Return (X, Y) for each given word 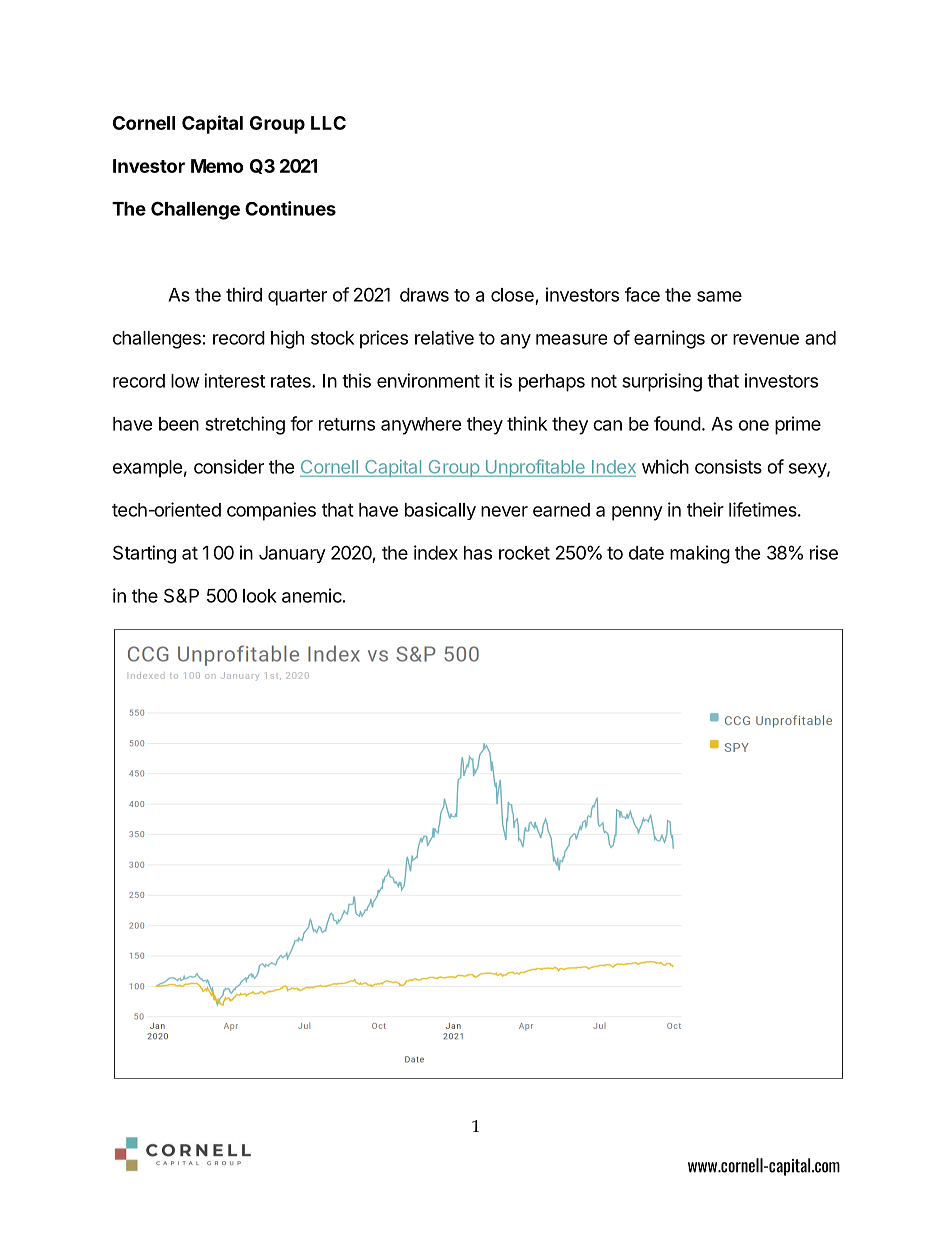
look (260, 596)
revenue (766, 339)
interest (234, 380)
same (719, 296)
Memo (217, 166)
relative (444, 337)
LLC (328, 123)
